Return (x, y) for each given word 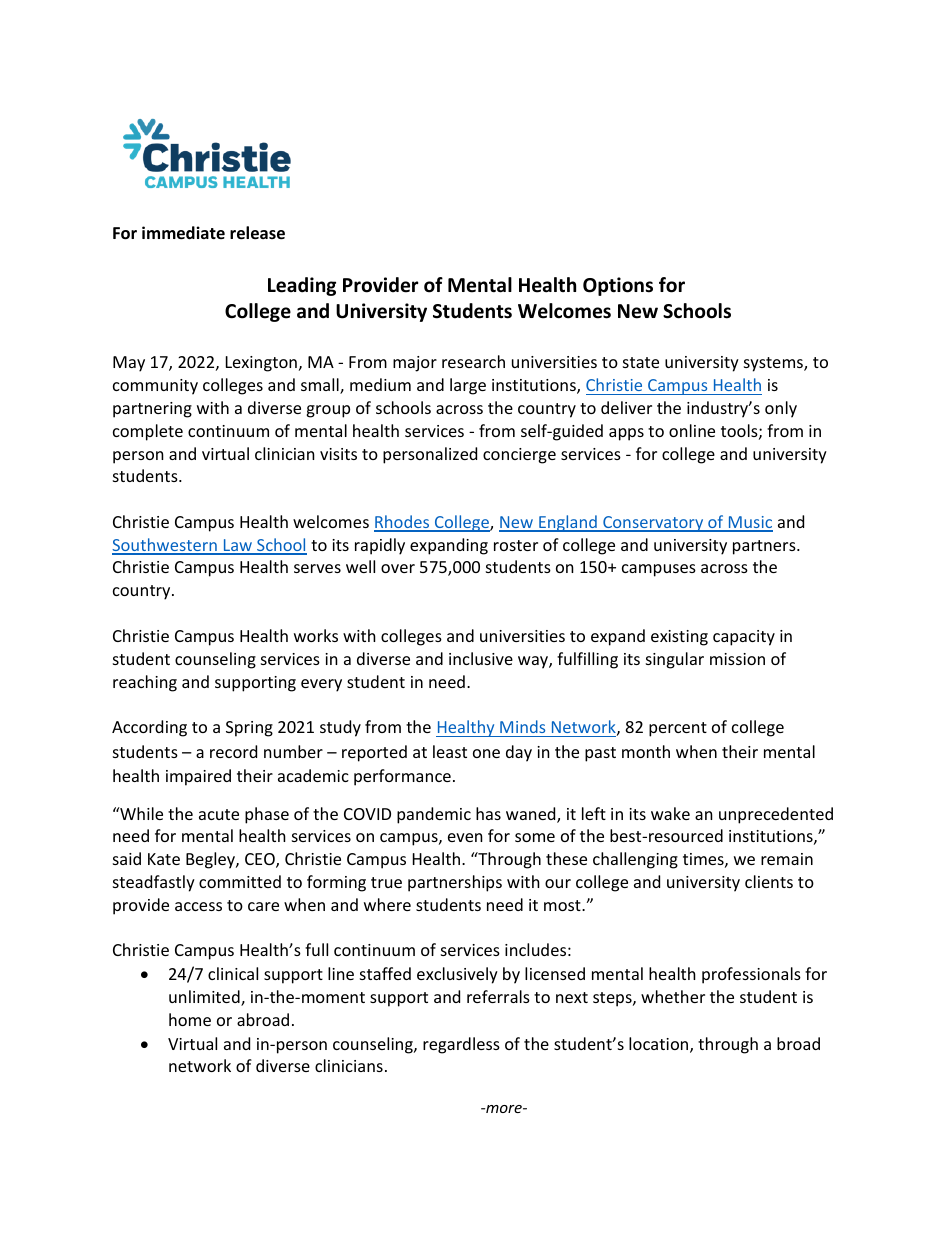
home (190, 1019)
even (465, 837)
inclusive (481, 658)
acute (219, 814)
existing (679, 638)
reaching (145, 683)
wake (670, 813)
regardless (461, 1045)
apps (626, 434)
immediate (183, 233)
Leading (302, 286)
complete (148, 432)
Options (618, 286)
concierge (519, 456)
